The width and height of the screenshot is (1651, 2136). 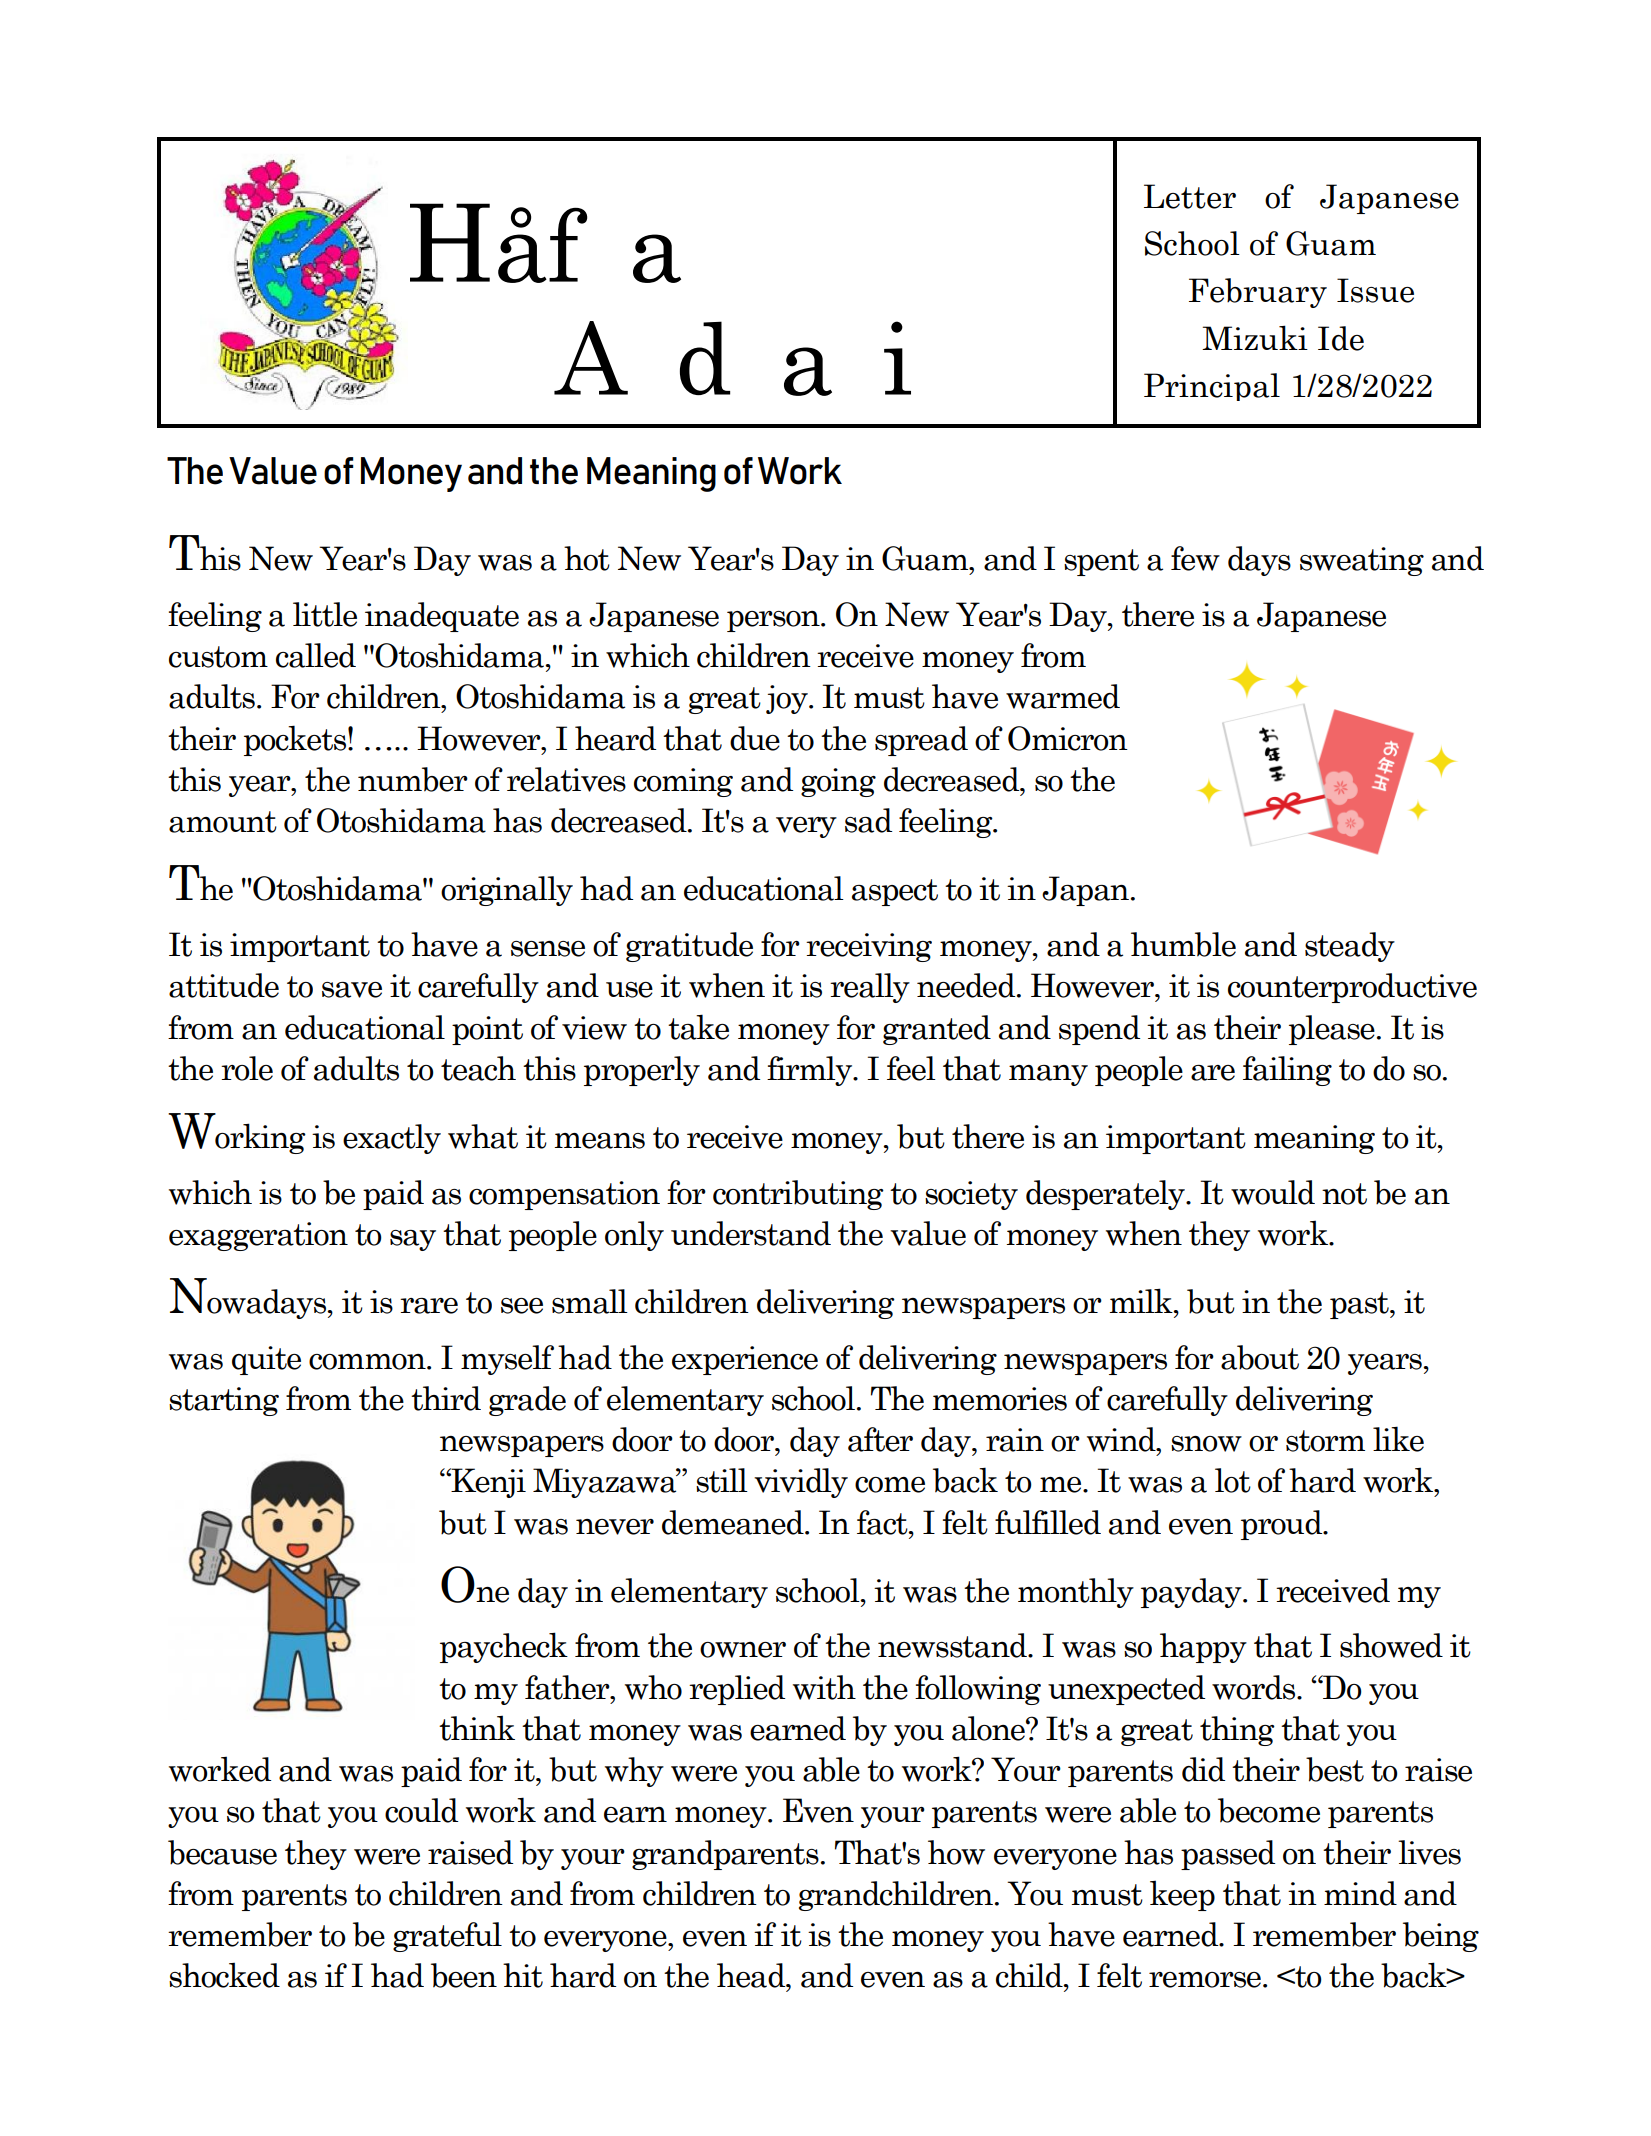 What do you see at coordinates (447, 1937) in the screenshot?
I see `grateful` at bounding box center [447, 1937].
